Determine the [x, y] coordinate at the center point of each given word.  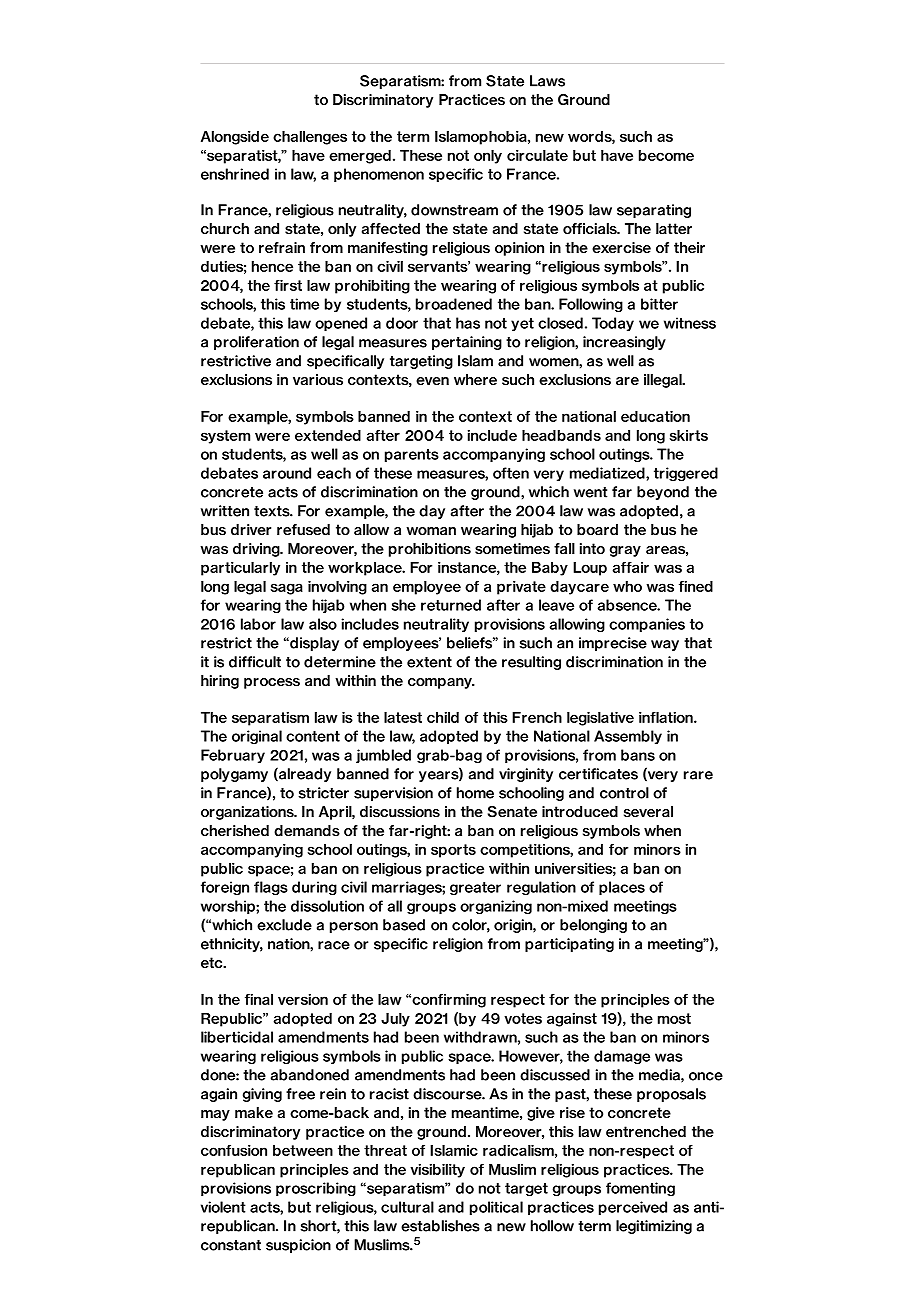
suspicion [298, 1246]
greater [475, 889]
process [272, 683]
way [665, 645]
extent [429, 662]
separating [654, 211]
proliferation [256, 343]
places [622, 888]
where [475, 380]
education [655, 416]
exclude [284, 925]
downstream [454, 210]
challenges [310, 138]
